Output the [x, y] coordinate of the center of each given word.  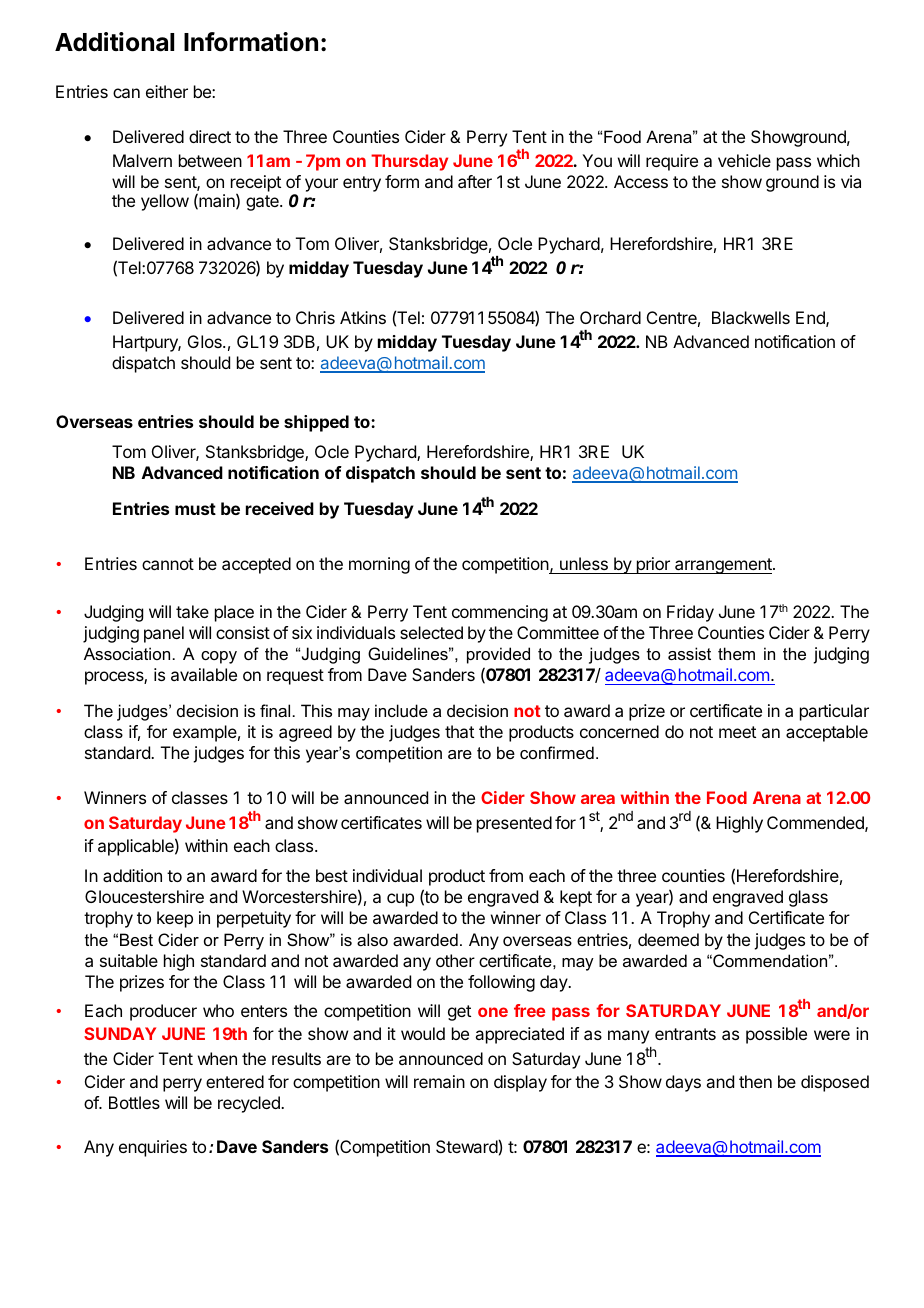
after [475, 181]
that [459, 731]
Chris [315, 317]
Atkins [363, 317]
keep [175, 919]
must [195, 509]
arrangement [723, 566]
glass [808, 898]
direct [210, 136]
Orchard [610, 317]
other [455, 960]
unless [584, 563]
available [204, 674]
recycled [250, 1104]
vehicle [744, 160]
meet [737, 732]
